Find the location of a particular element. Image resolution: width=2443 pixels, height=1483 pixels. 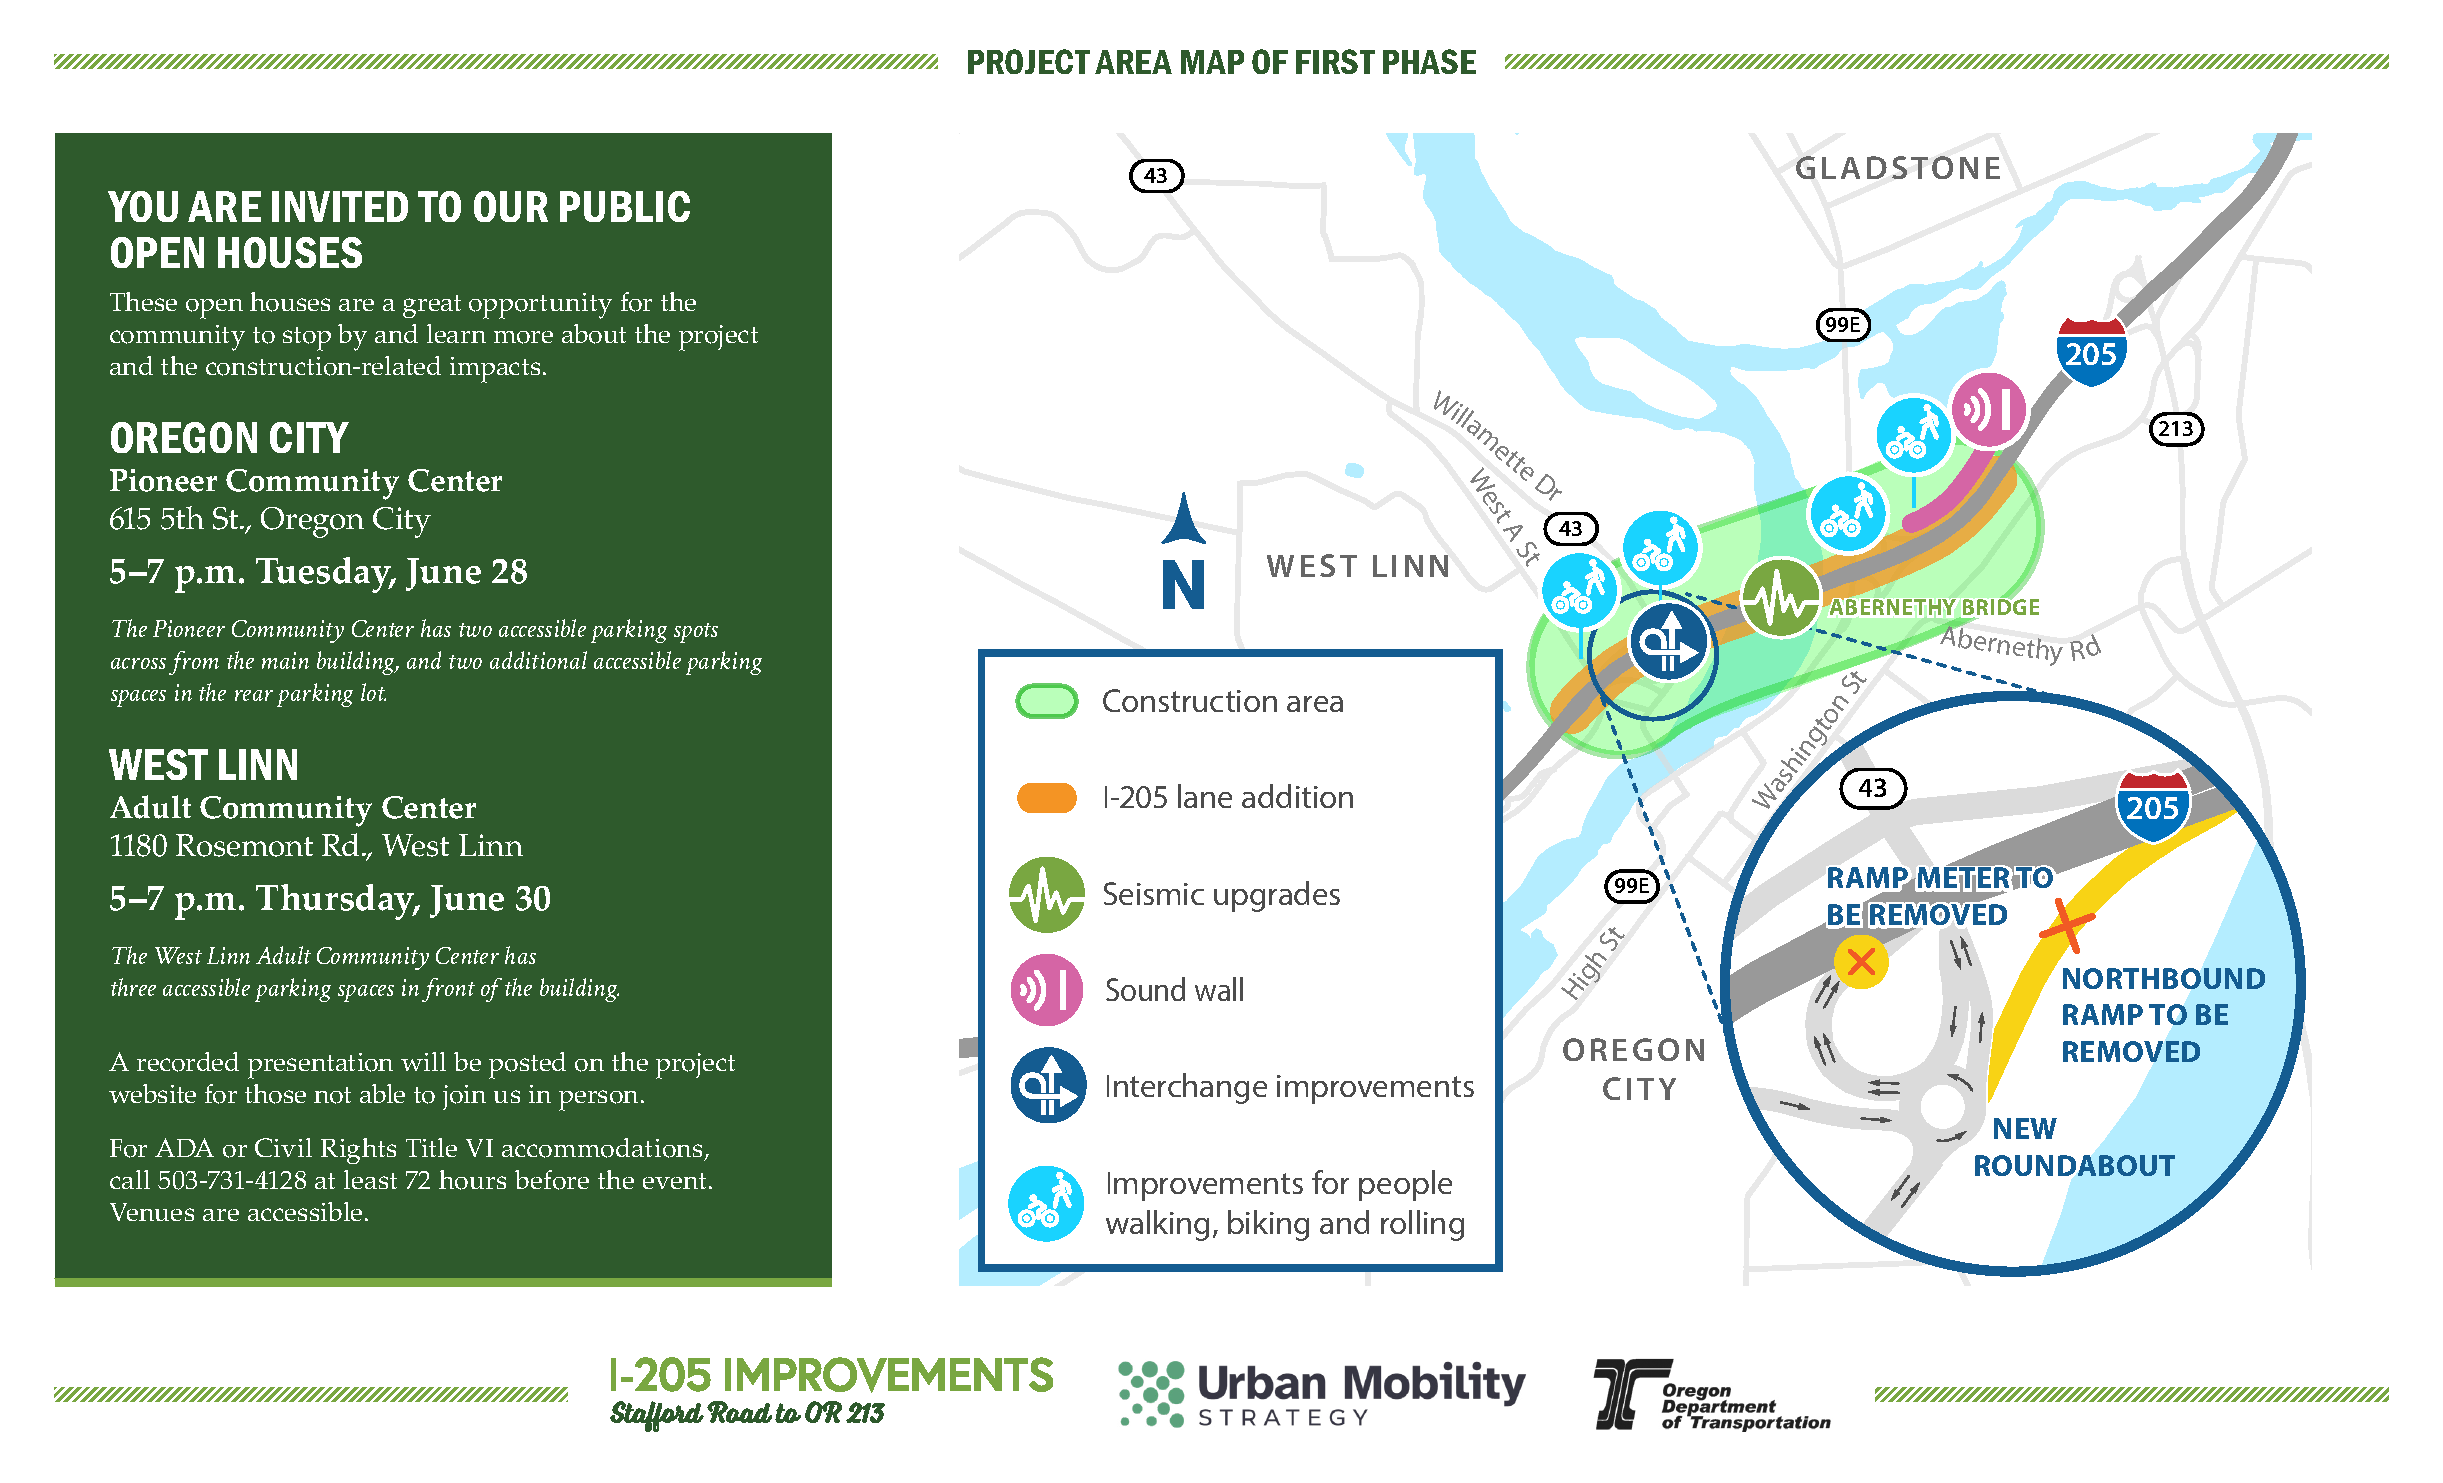

more is located at coordinates (523, 337).
